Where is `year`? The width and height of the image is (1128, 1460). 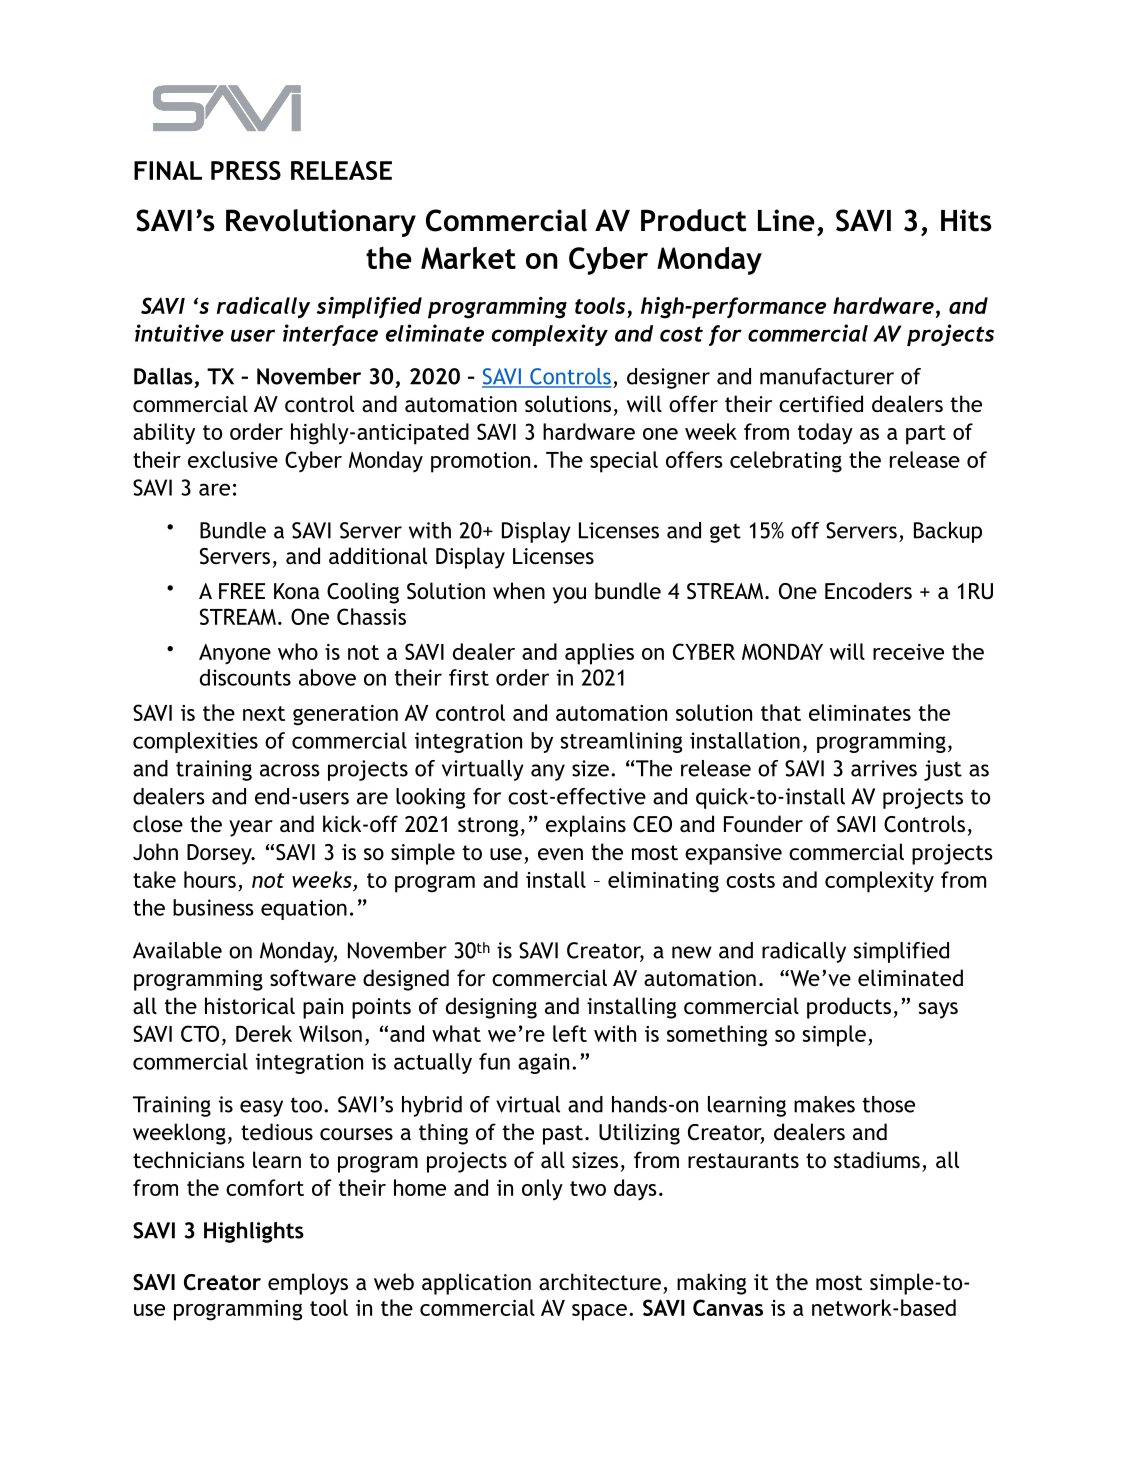 year is located at coordinates (251, 828).
